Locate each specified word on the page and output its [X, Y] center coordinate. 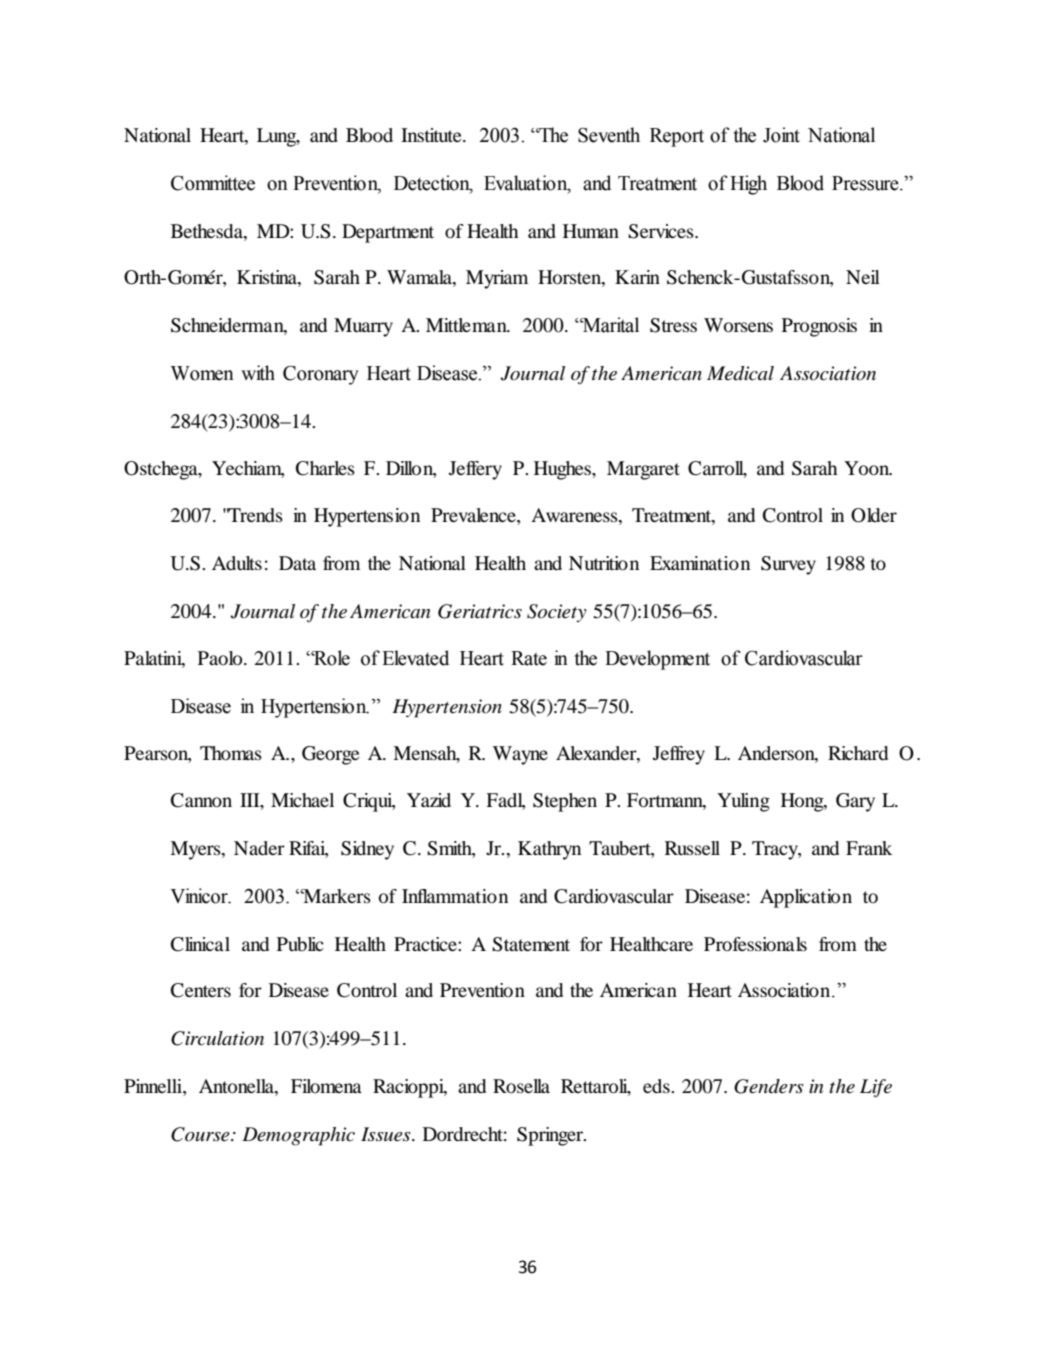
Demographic [298, 1136]
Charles [325, 468]
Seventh [609, 135]
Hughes [563, 470]
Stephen [565, 802]
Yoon [868, 468]
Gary [855, 802]
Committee [213, 183]
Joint [781, 135]
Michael [302, 800]
